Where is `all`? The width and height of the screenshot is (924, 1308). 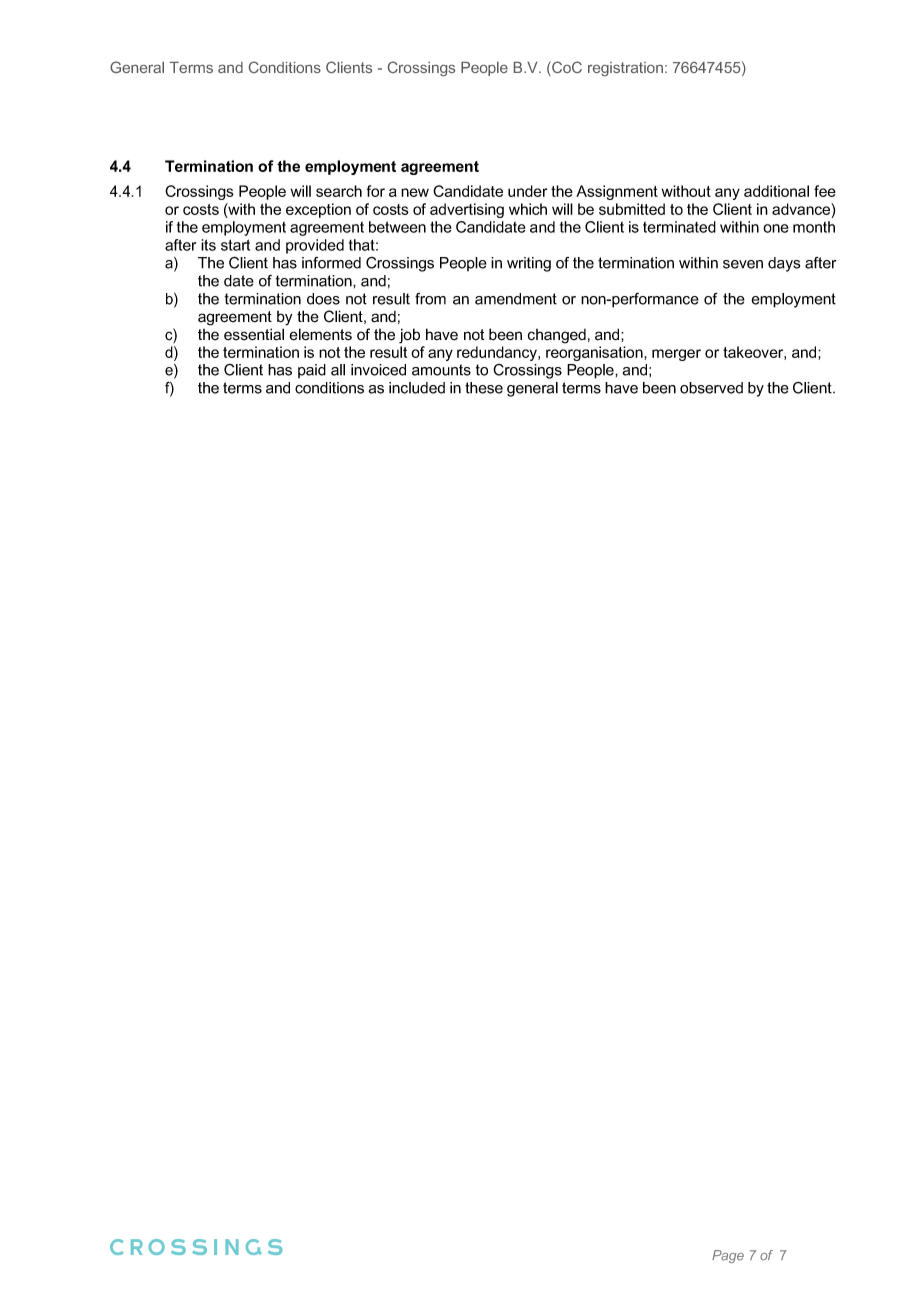 all is located at coordinates (338, 370).
